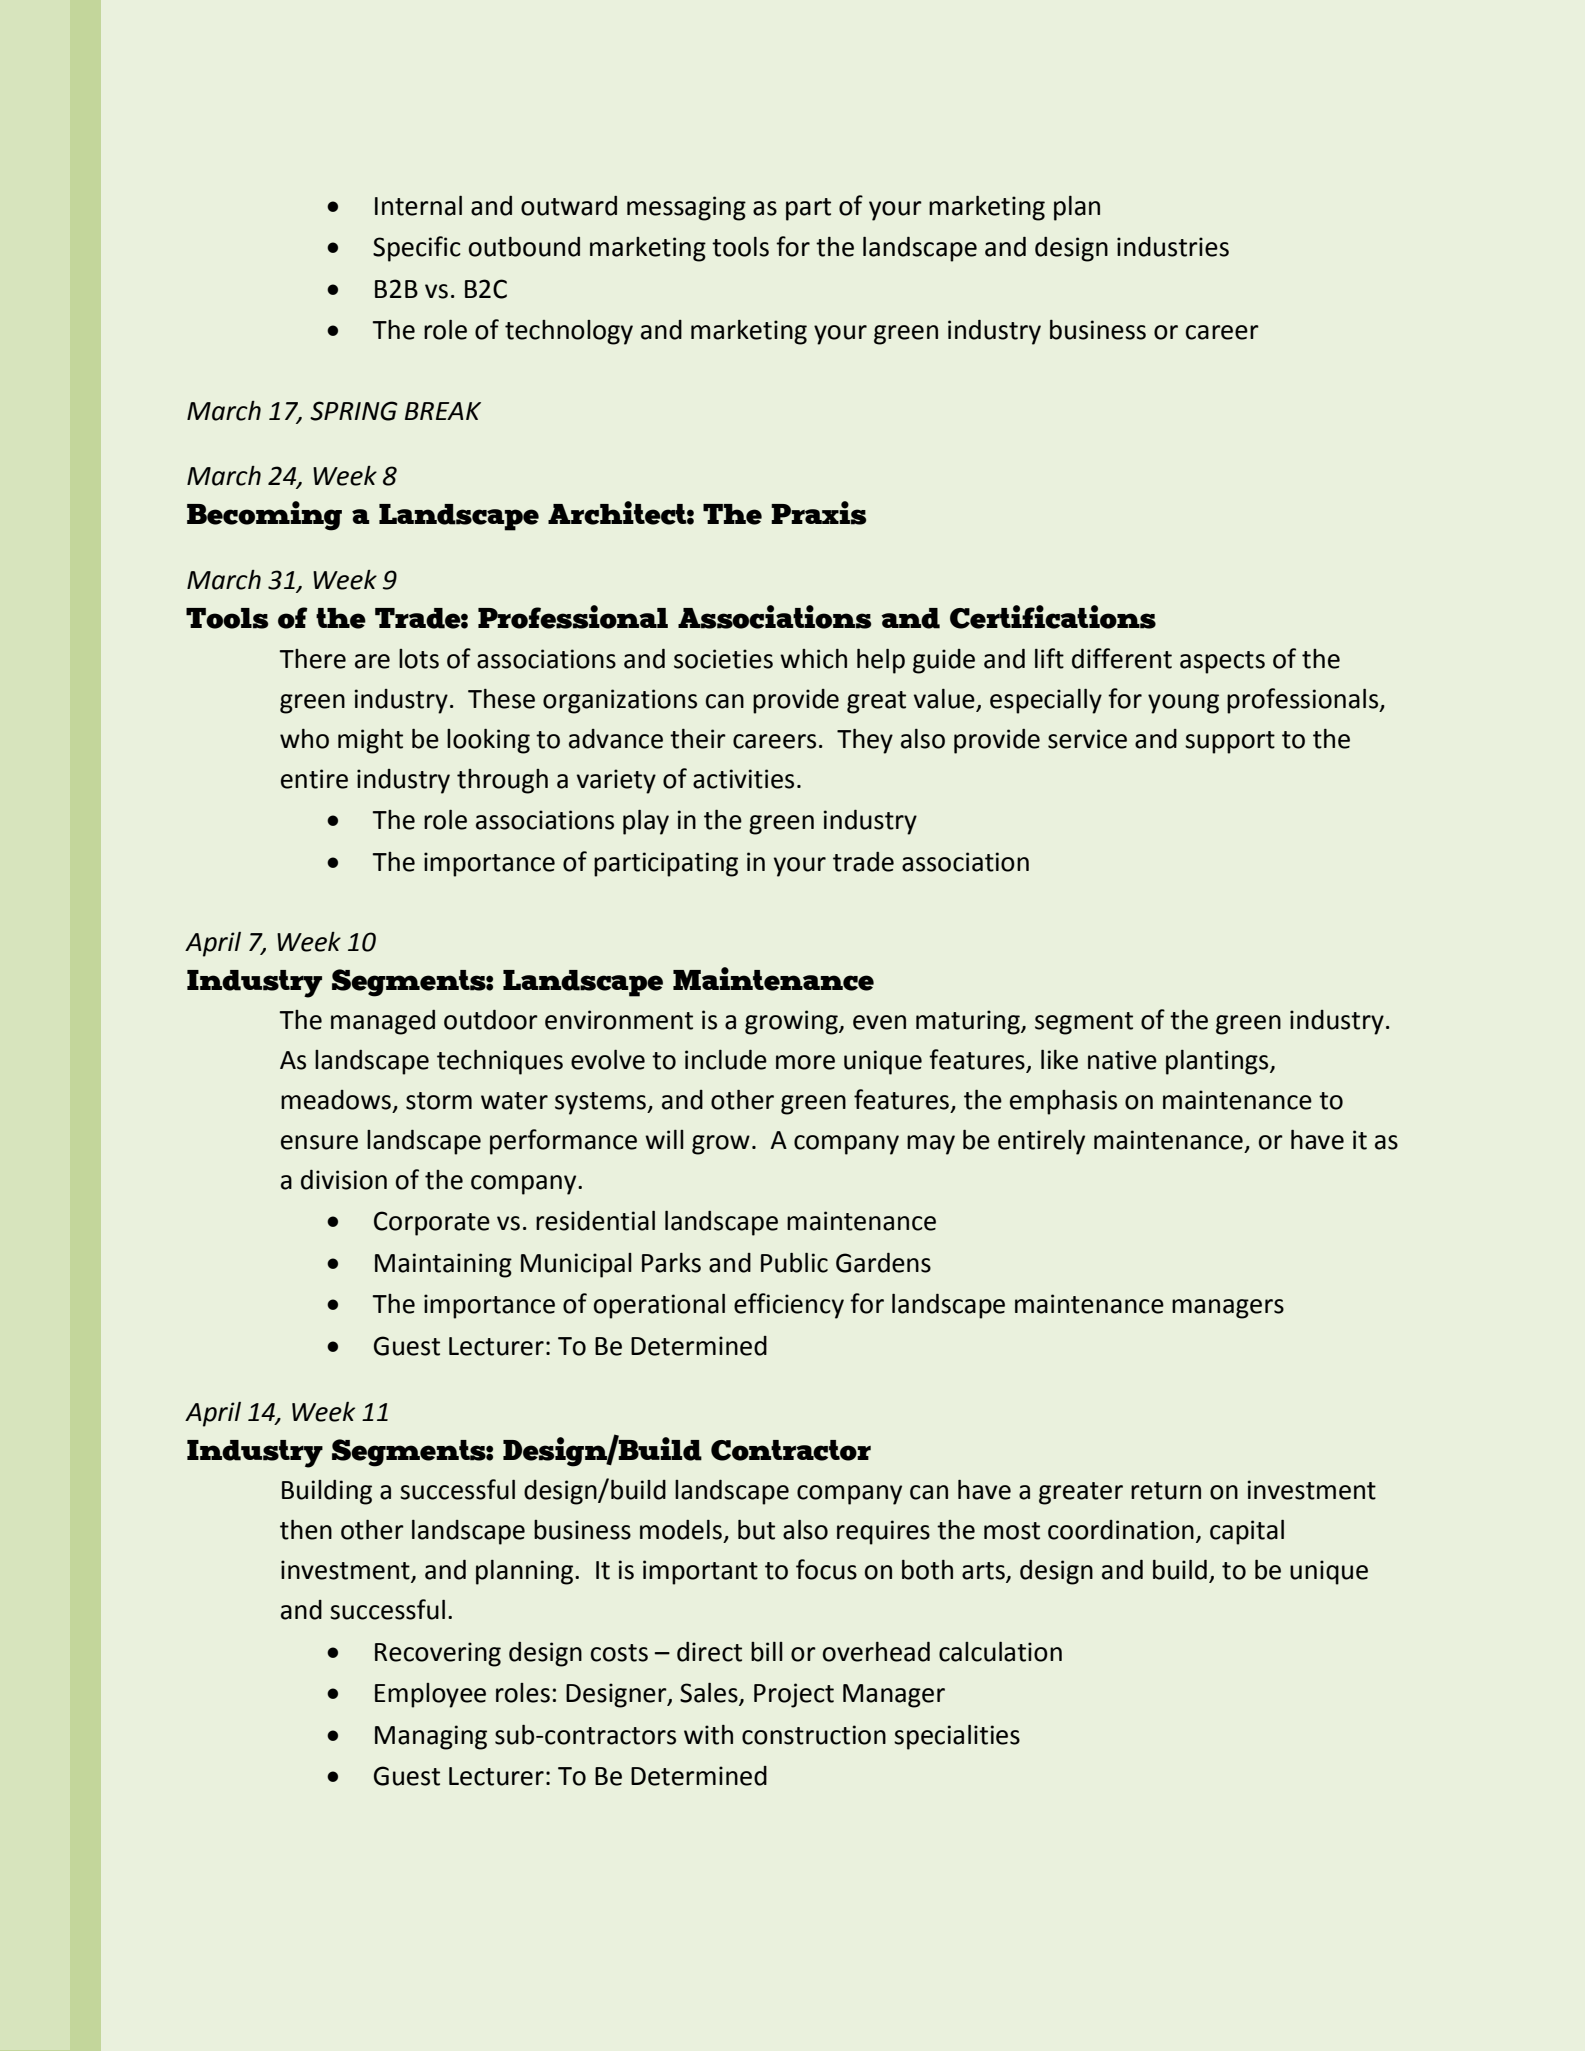 This screenshot has width=1585, height=2051. Describe the element at coordinates (686, 208) in the screenshot. I see `messaging` at that location.
